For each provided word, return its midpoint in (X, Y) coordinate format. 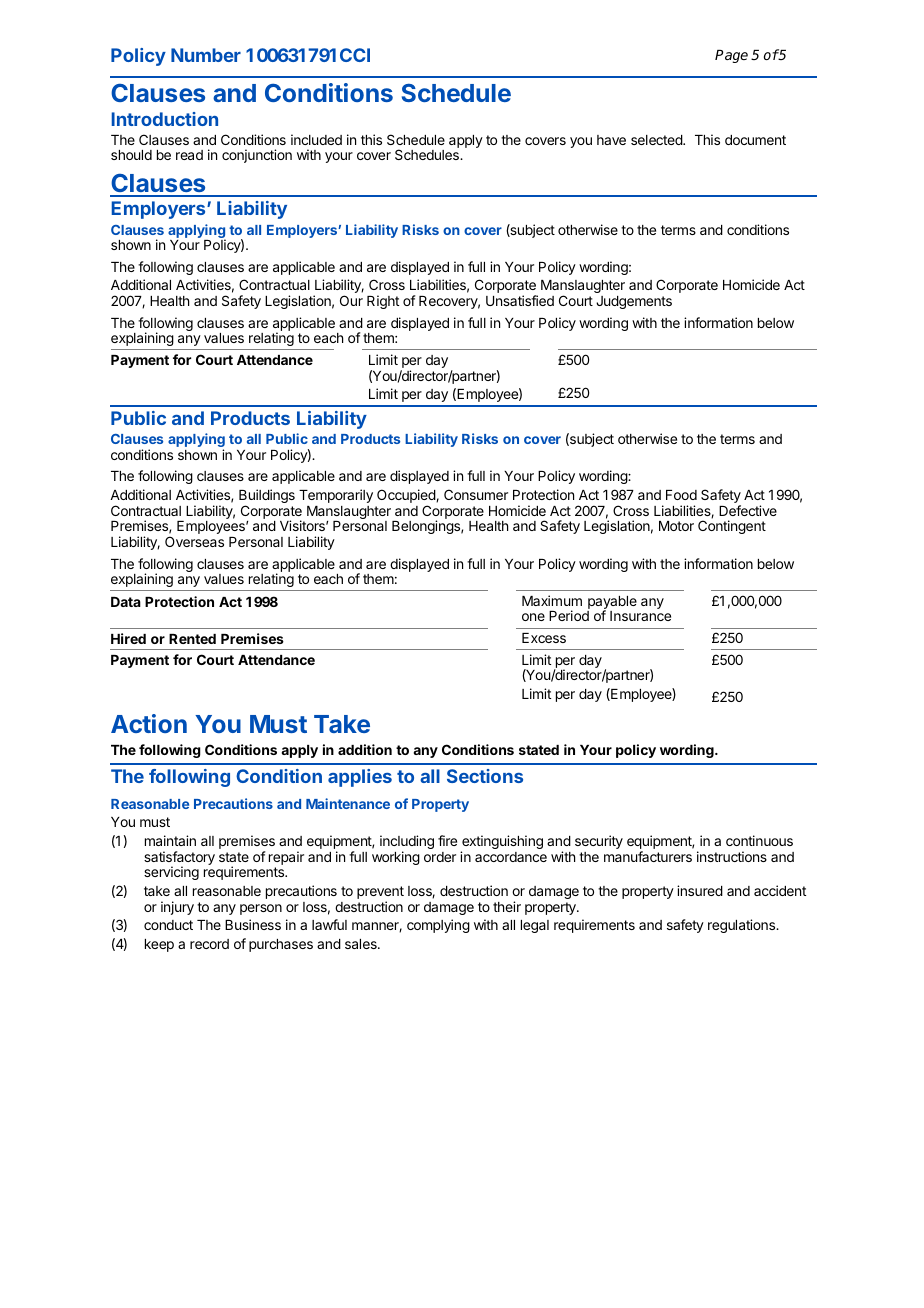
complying (438, 926)
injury (177, 908)
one (533, 617)
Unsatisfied (520, 300)
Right (383, 302)
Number (206, 55)
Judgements (634, 302)
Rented (192, 639)
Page (731, 56)
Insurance (640, 616)
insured (700, 890)
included (316, 139)
